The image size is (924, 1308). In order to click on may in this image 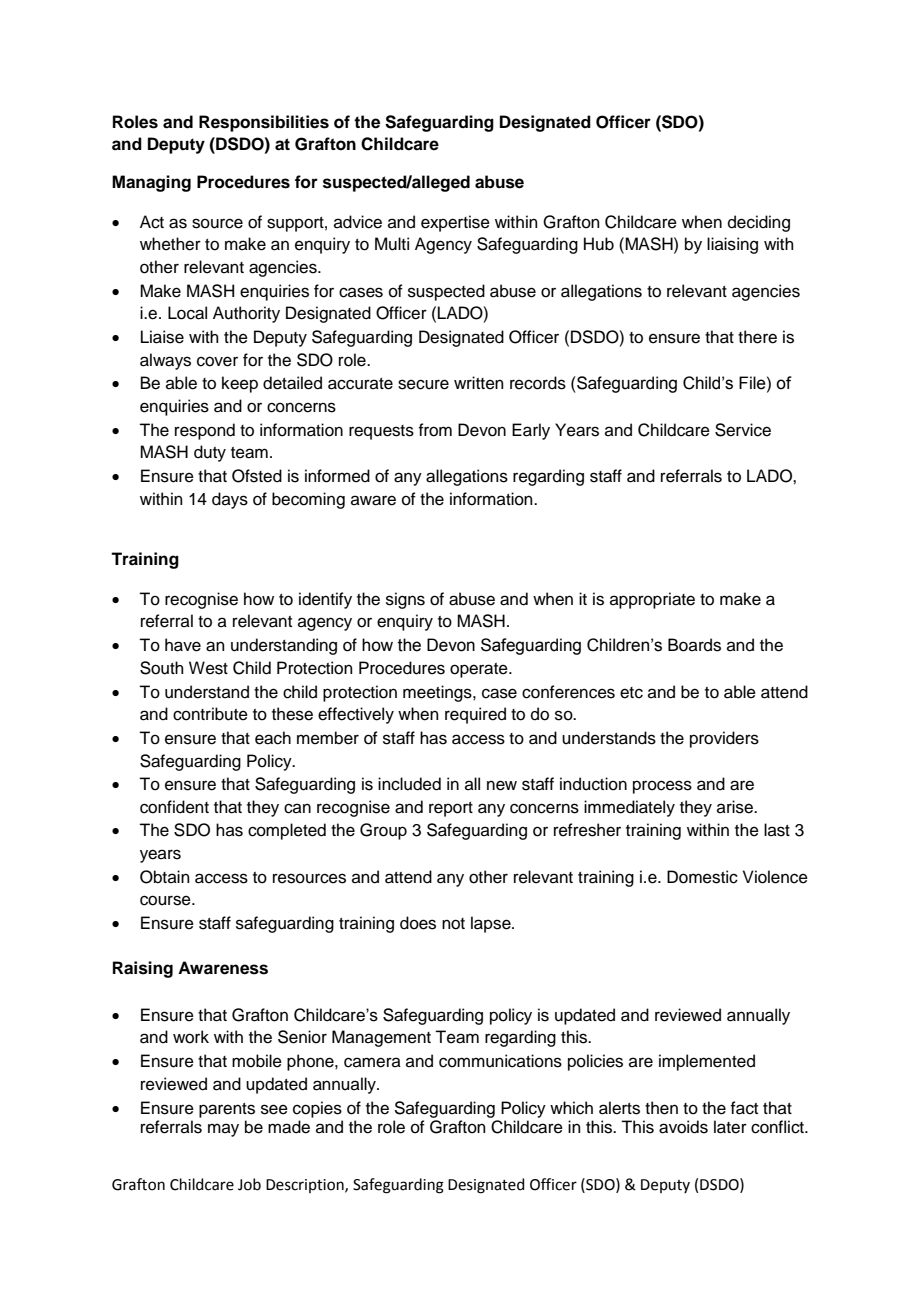, I will do `click(223, 1130)`.
